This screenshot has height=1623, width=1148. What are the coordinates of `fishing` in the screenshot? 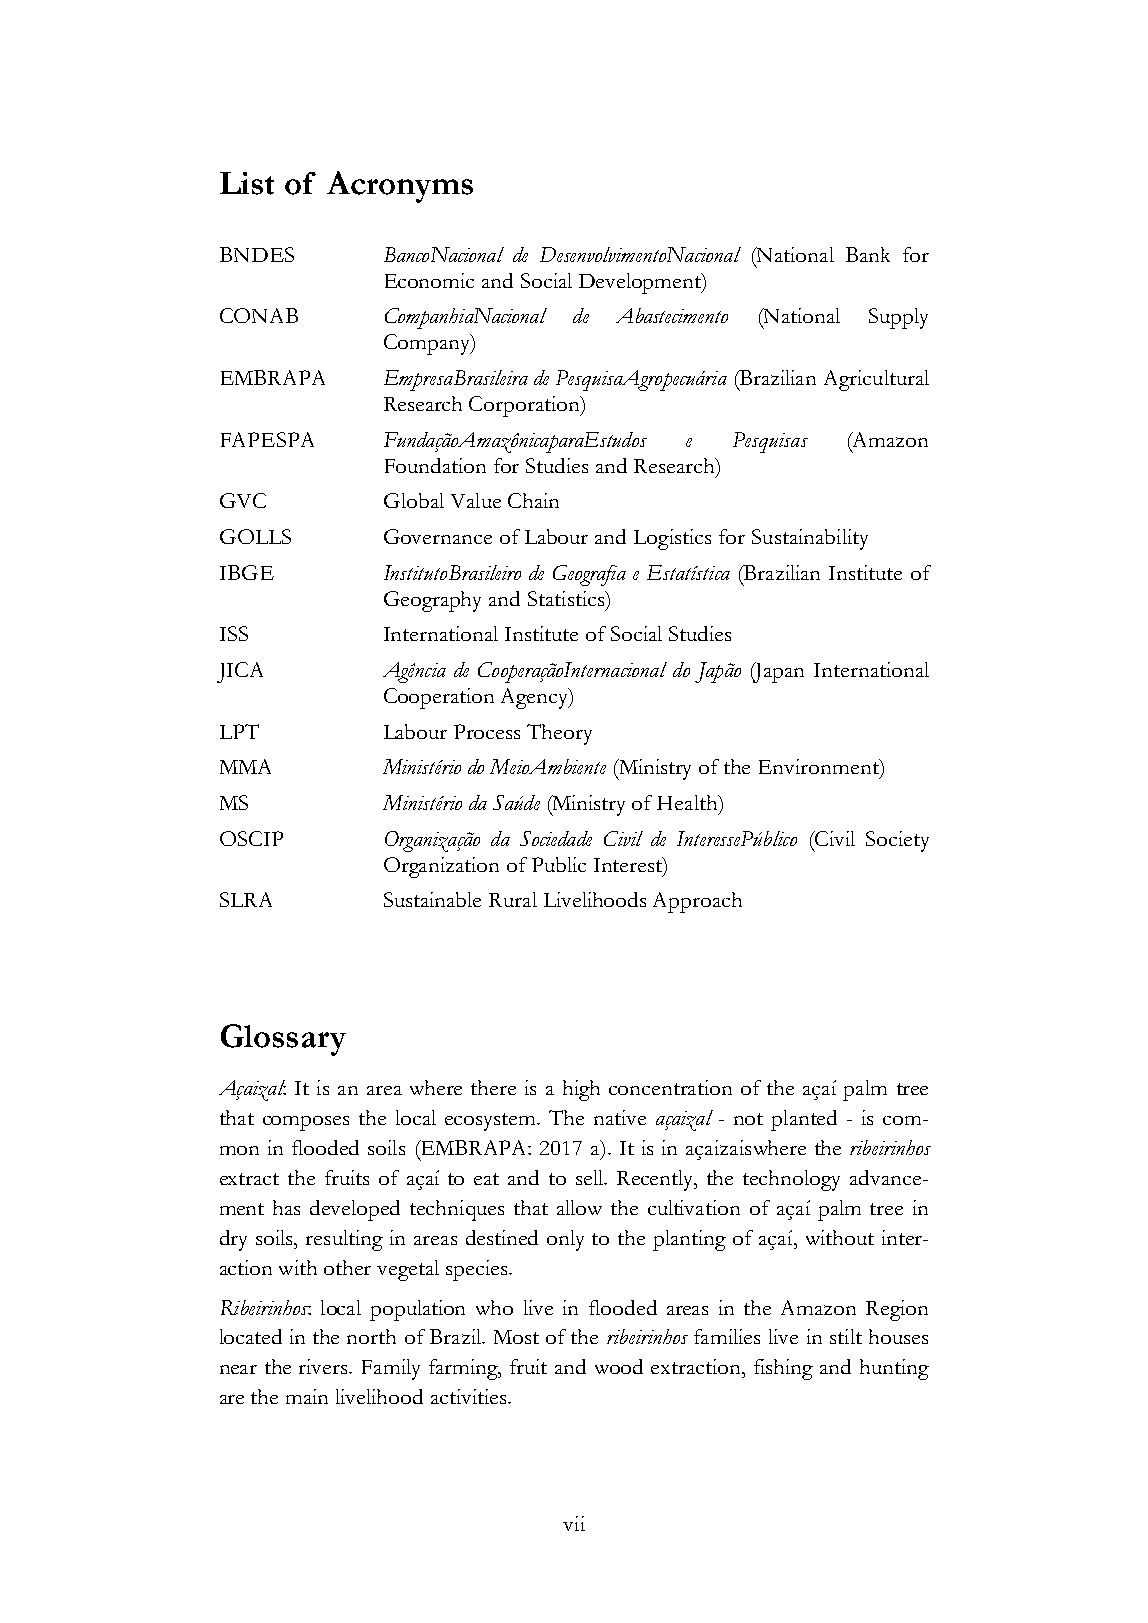 It's located at (783, 1369).
